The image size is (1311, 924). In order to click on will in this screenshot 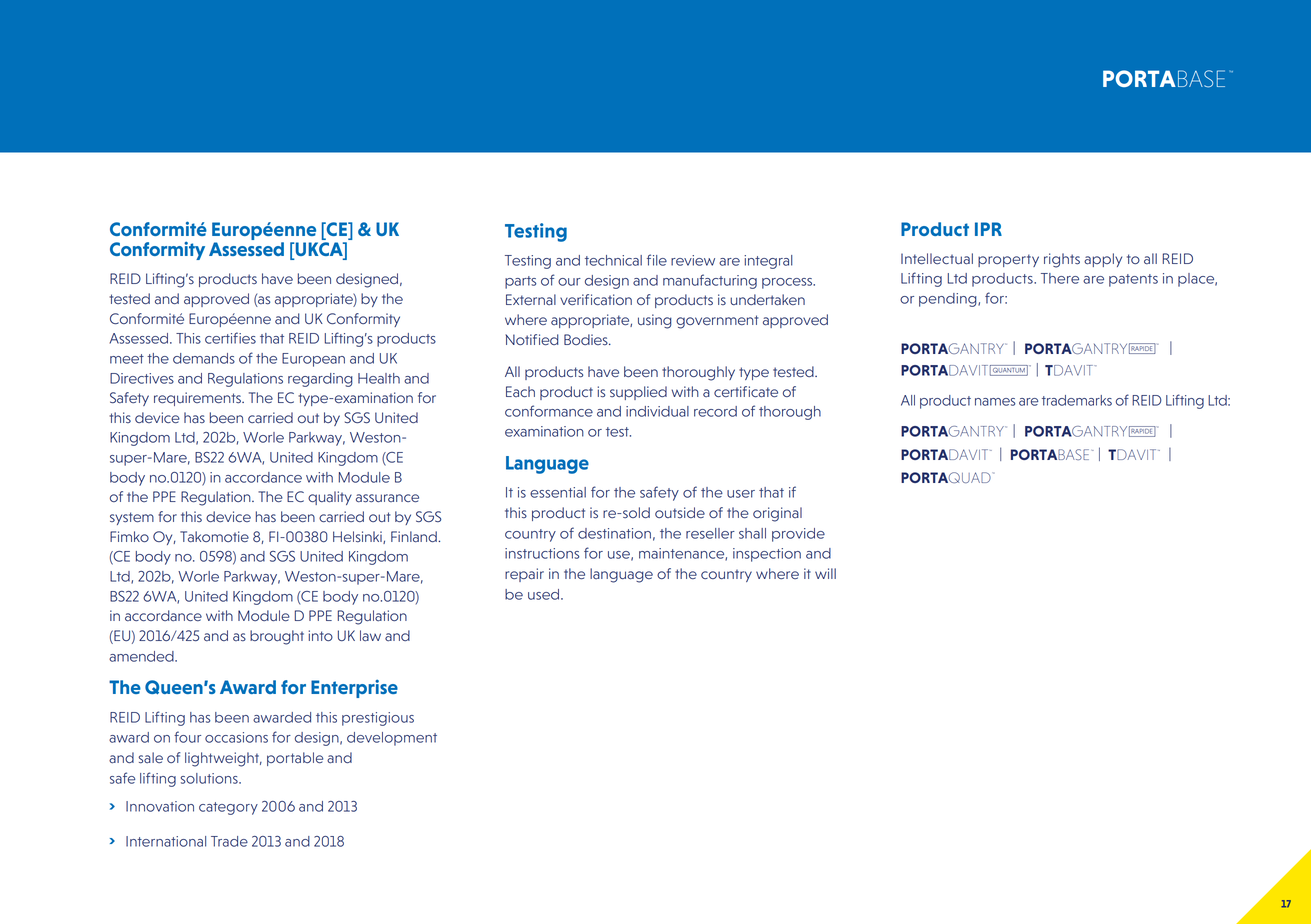, I will do `click(825, 573)`.
